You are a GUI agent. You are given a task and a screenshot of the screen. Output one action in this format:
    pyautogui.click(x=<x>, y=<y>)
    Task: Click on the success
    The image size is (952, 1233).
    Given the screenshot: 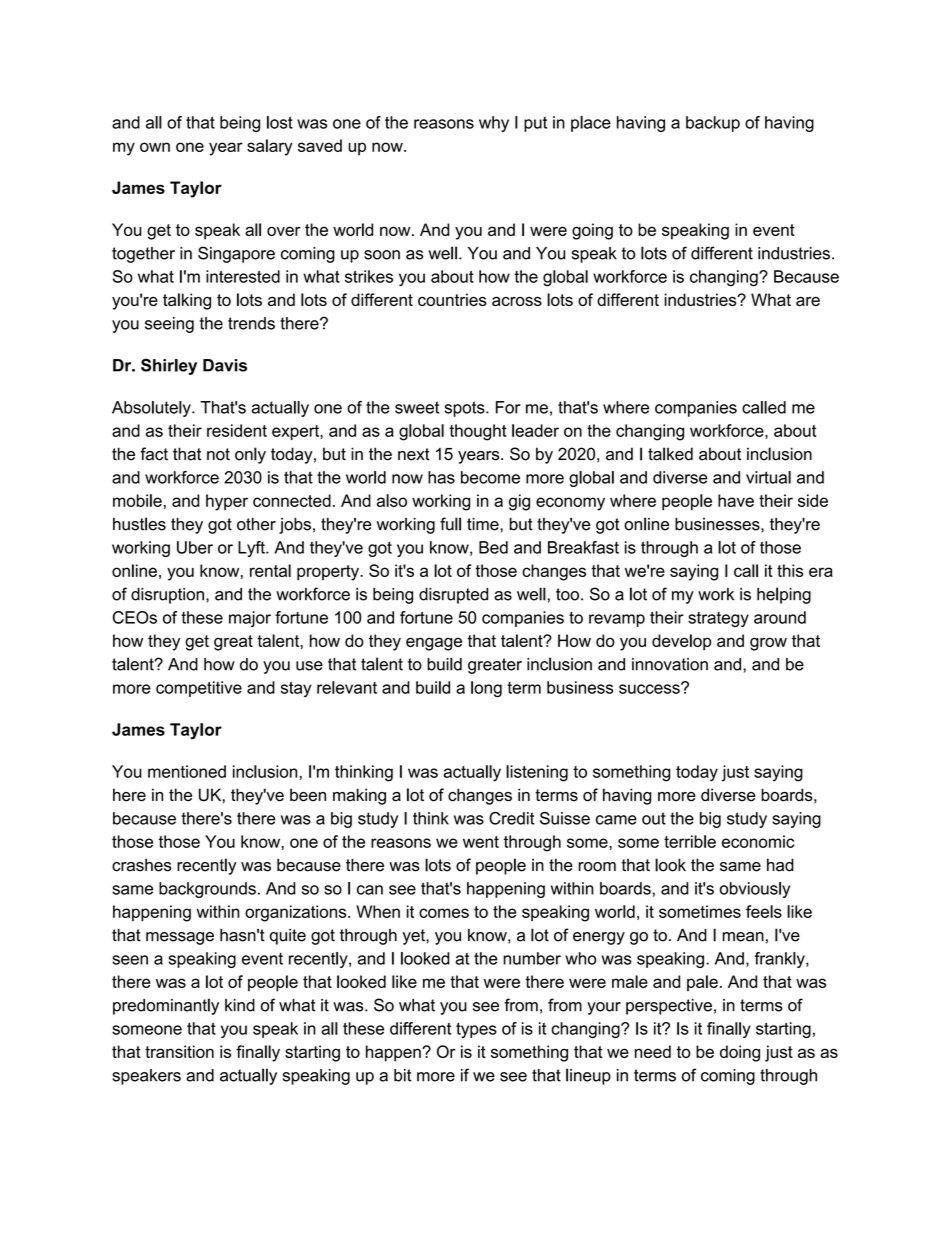 What is the action you would take?
    pyautogui.click(x=650, y=688)
